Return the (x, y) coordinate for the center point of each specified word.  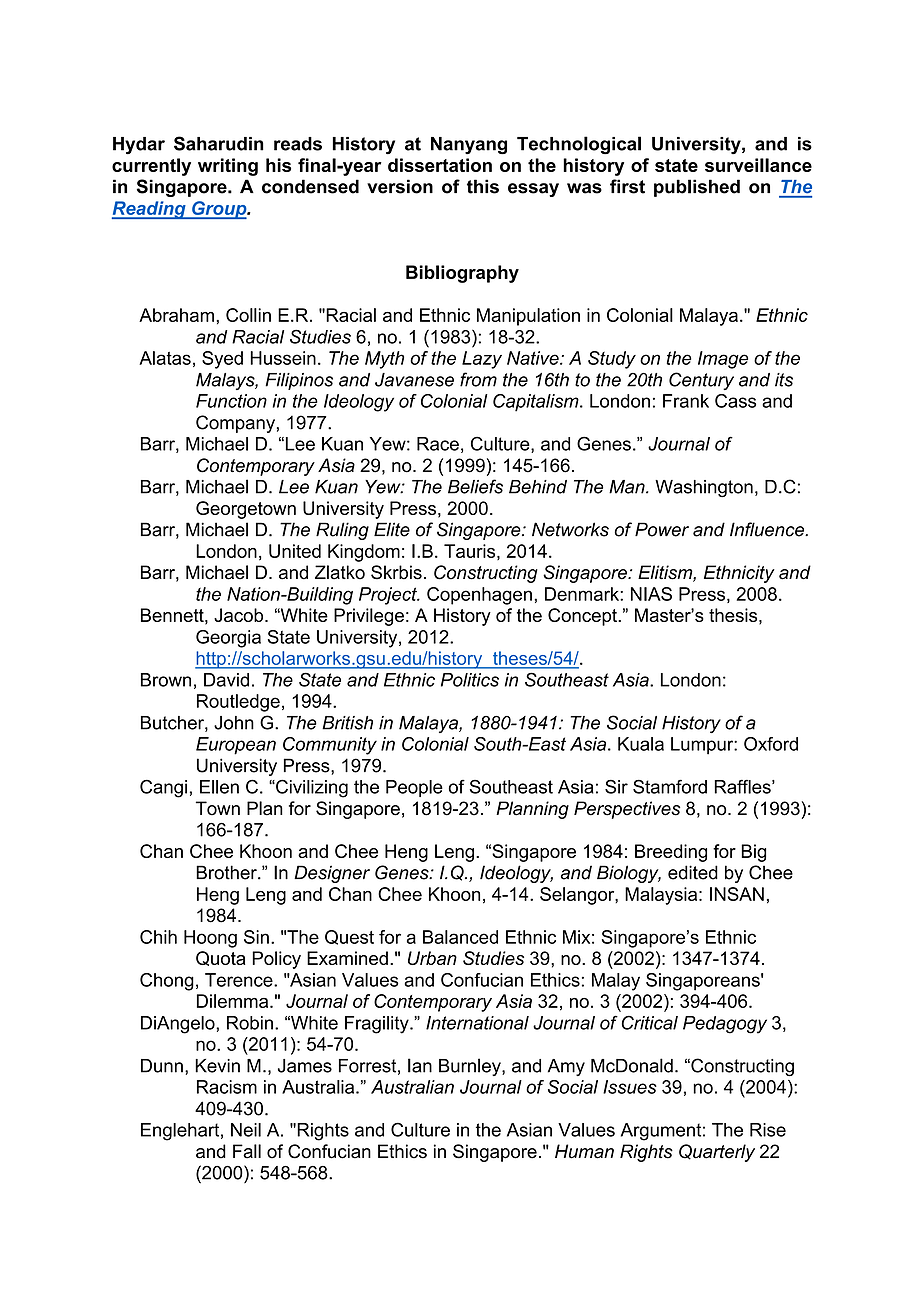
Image (723, 360)
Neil (246, 1130)
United (295, 551)
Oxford (771, 744)
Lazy (482, 360)
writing (228, 167)
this (483, 186)
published (697, 188)
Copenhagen (479, 596)
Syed (222, 360)
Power (662, 529)
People (414, 788)
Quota (220, 958)
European (236, 746)
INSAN (737, 894)
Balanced (460, 937)
